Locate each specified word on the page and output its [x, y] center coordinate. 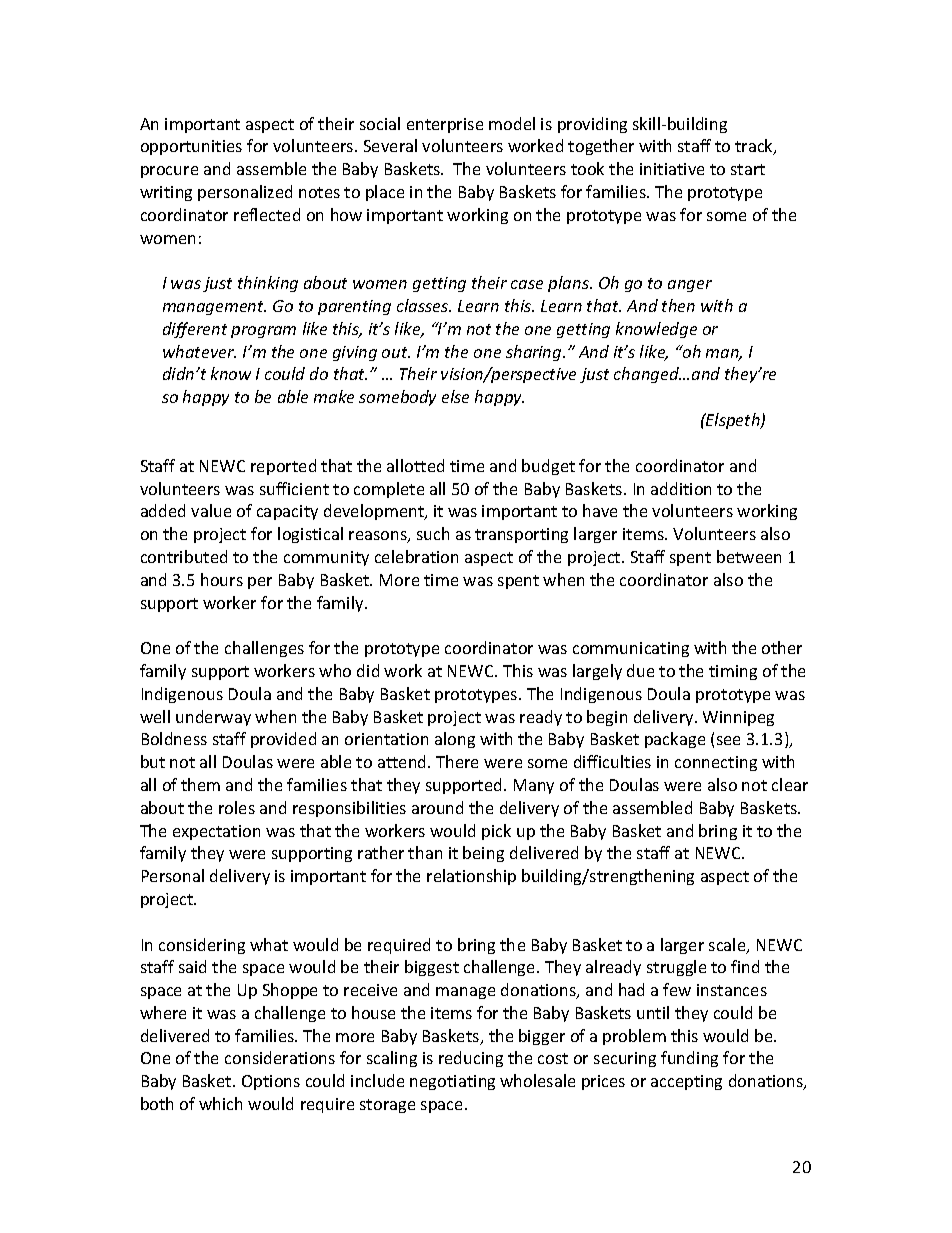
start [748, 169]
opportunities [191, 147]
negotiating [452, 1082]
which [220, 1103]
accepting [686, 1082]
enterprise [445, 125]
